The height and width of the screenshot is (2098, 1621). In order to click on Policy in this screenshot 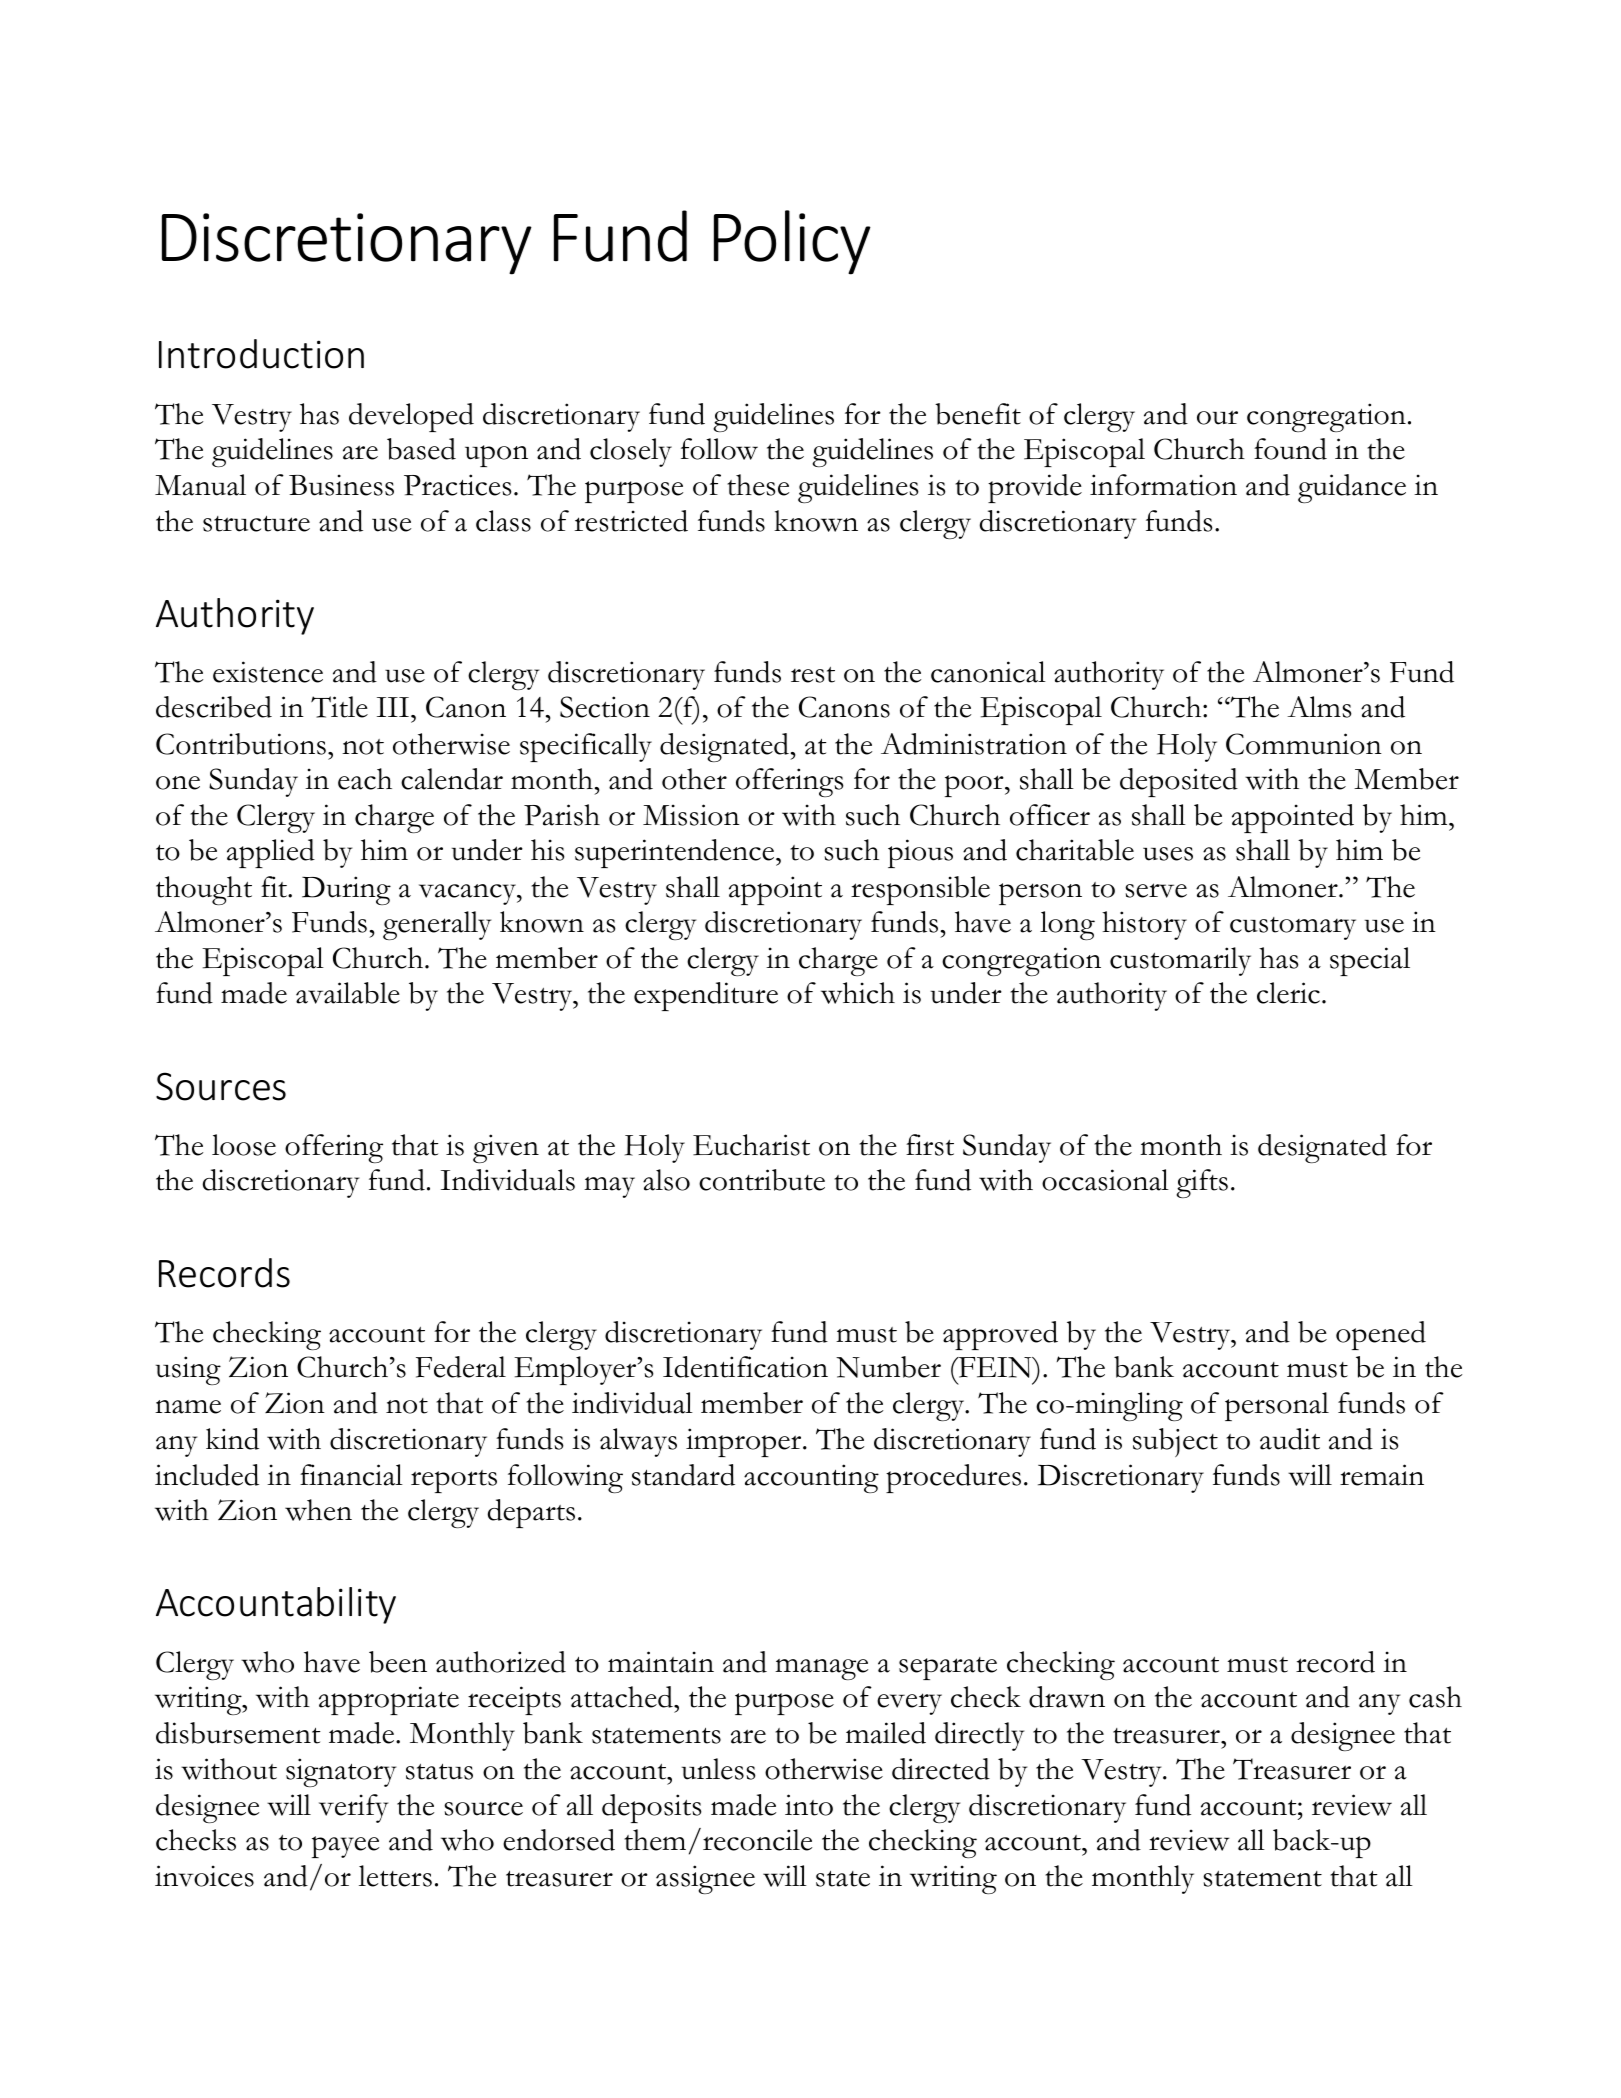, I will do `click(792, 242)`.
